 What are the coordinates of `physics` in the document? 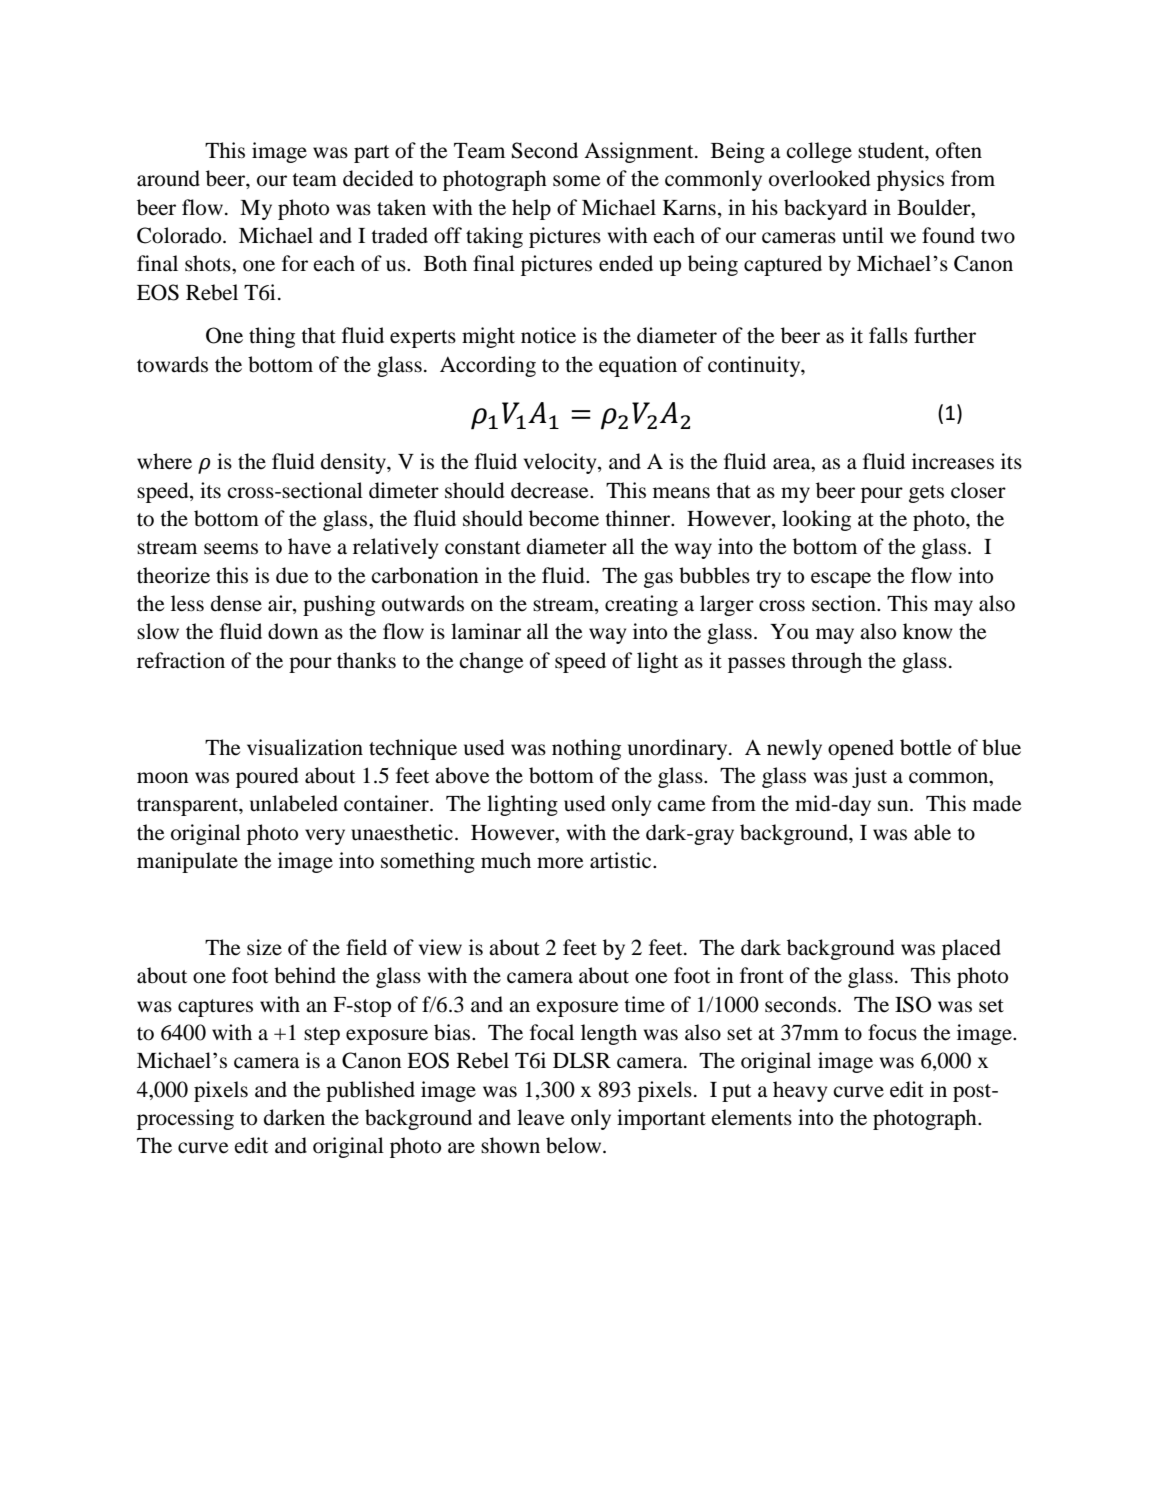 It's located at (910, 180).
